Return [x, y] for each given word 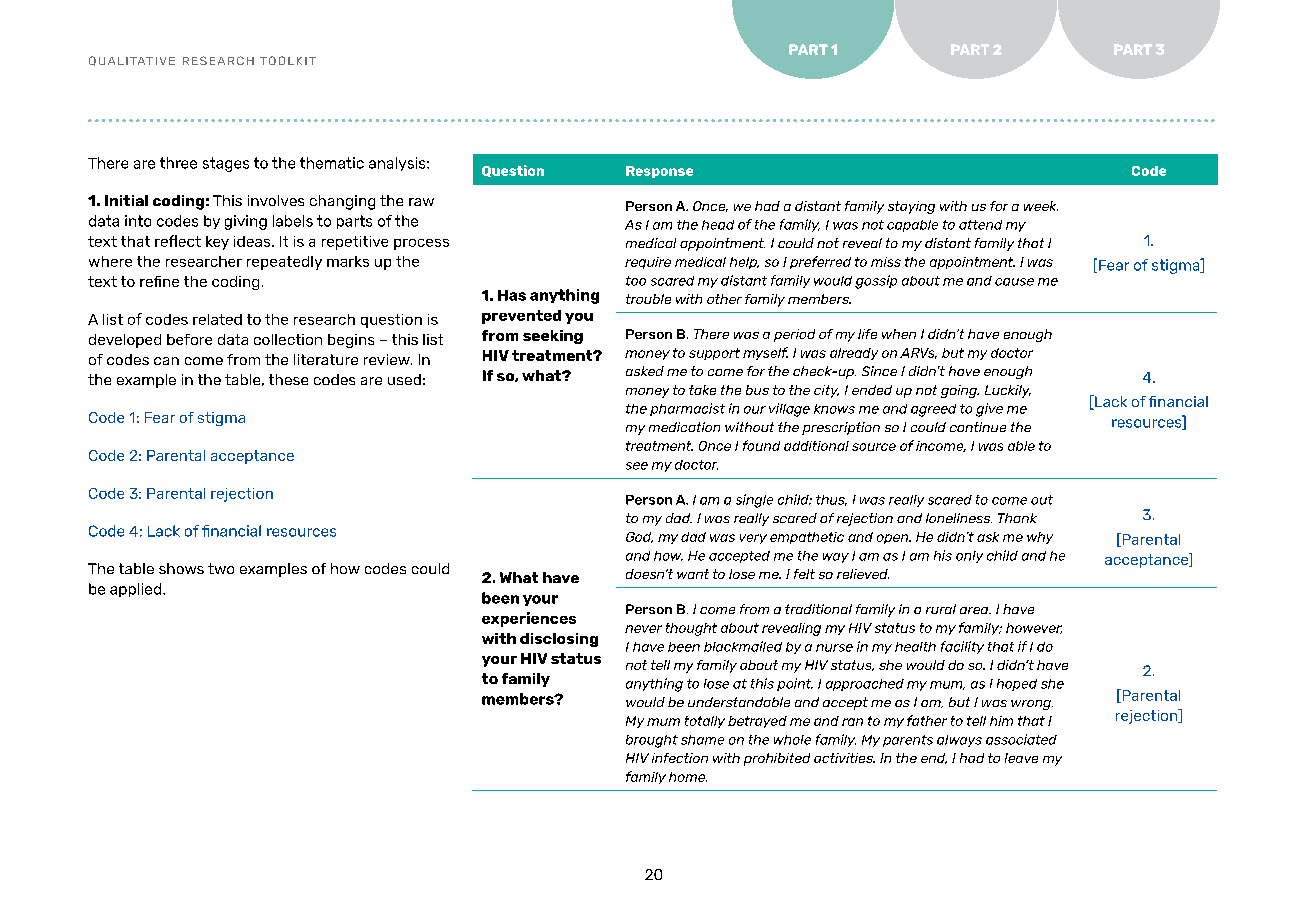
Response [659, 172]
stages [226, 164]
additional [816, 446]
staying [911, 207]
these [288, 379]
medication [684, 427]
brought [652, 741]
